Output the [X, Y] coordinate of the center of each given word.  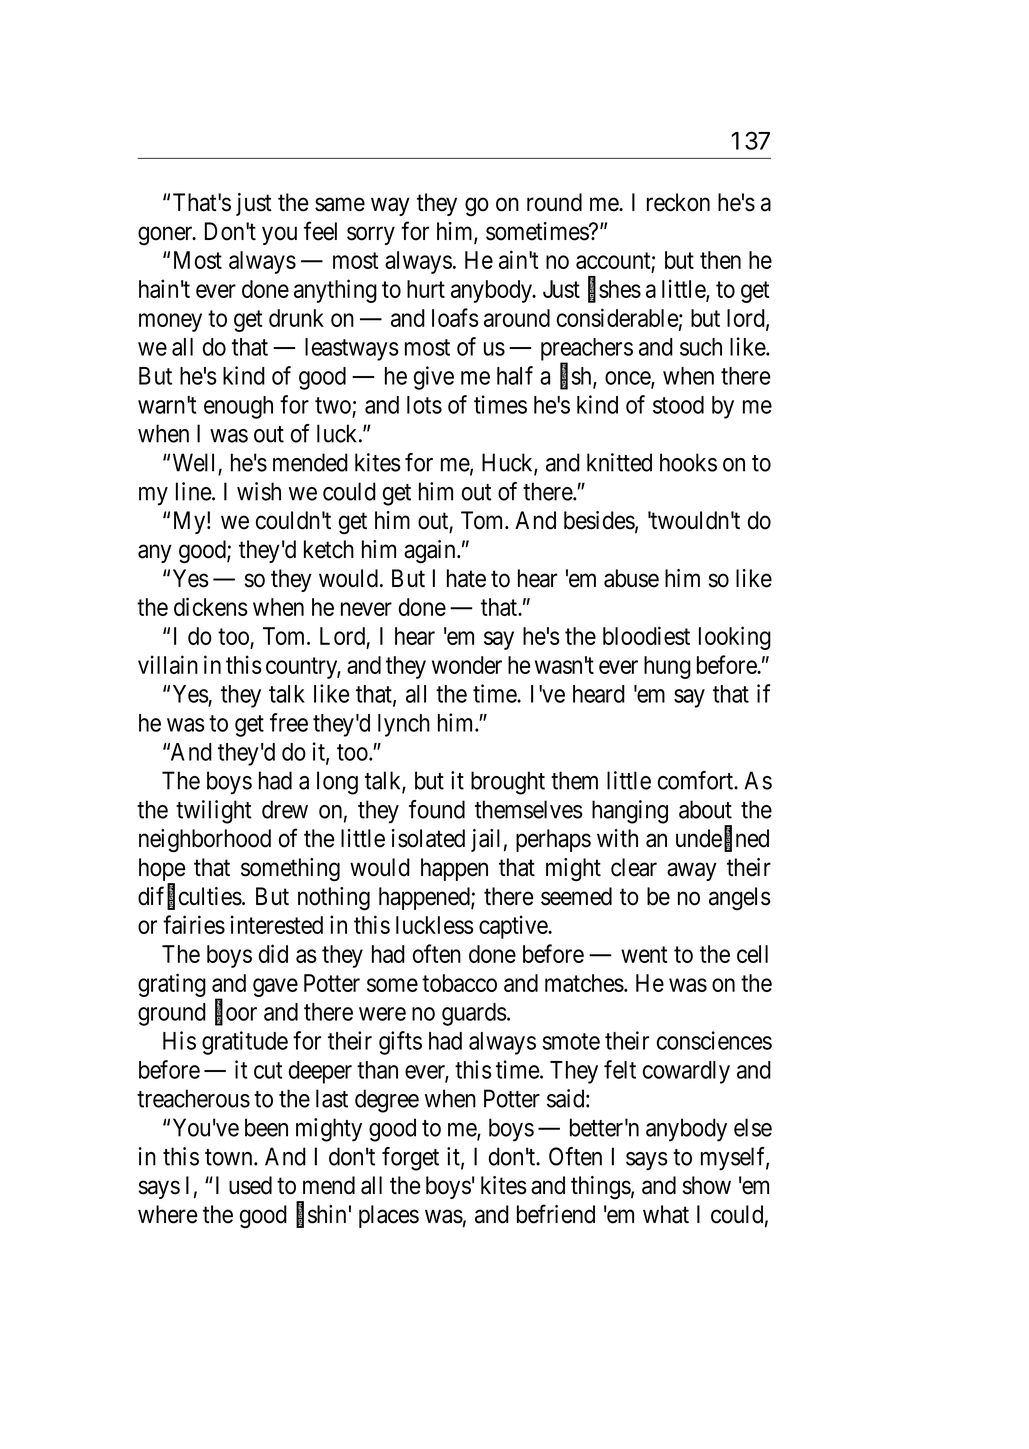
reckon [678, 202]
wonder [467, 665]
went [644, 954]
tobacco [459, 983]
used [250, 1185]
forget [410, 1159]
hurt [426, 289]
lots [424, 405]
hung [667, 667]
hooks [688, 462]
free [289, 722]
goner [166, 236]
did [273, 953]
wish [259, 491]
